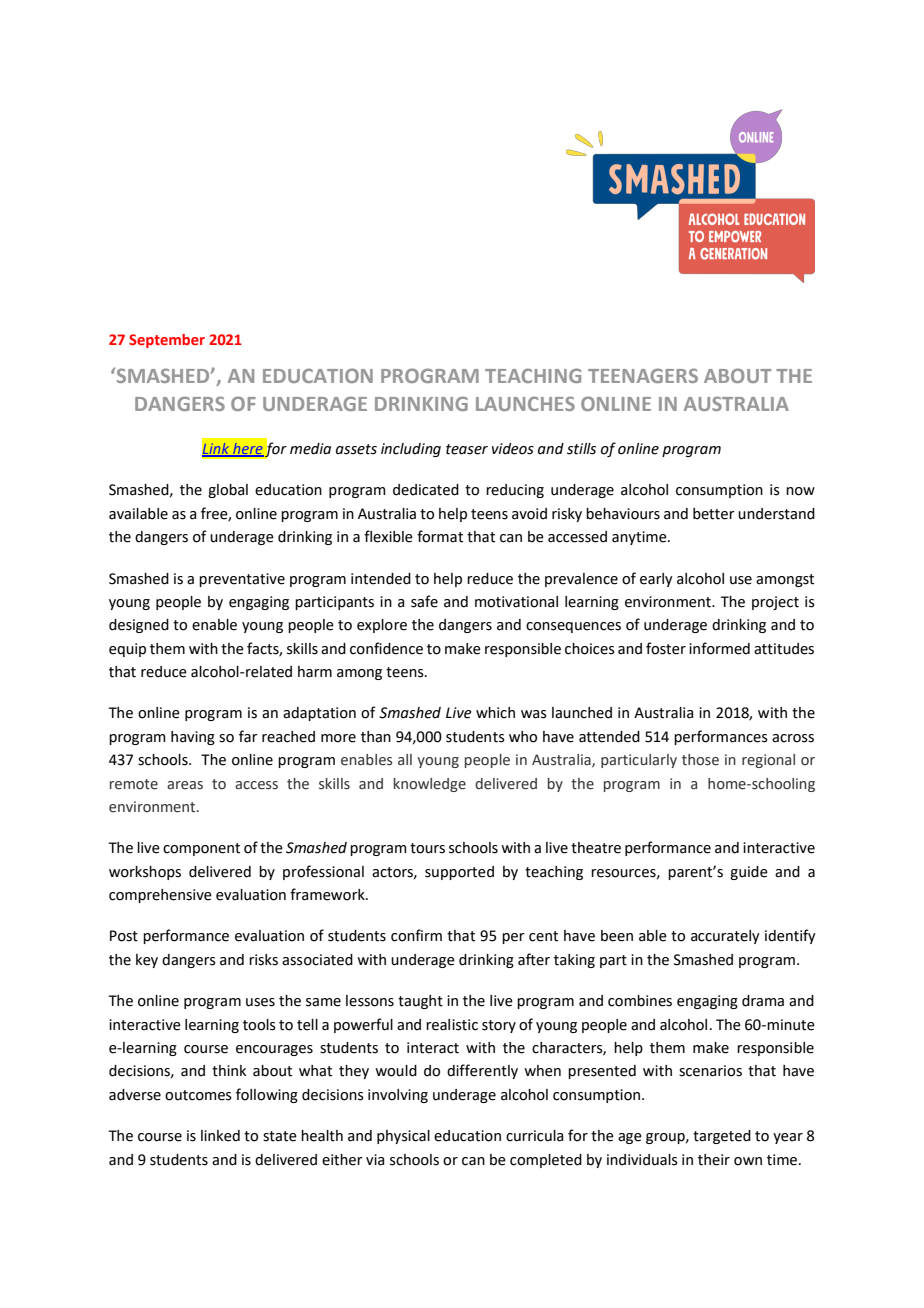  What do you see at coordinates (167, 341) in the image?
I see `September` at bounding box center [167, 341].
